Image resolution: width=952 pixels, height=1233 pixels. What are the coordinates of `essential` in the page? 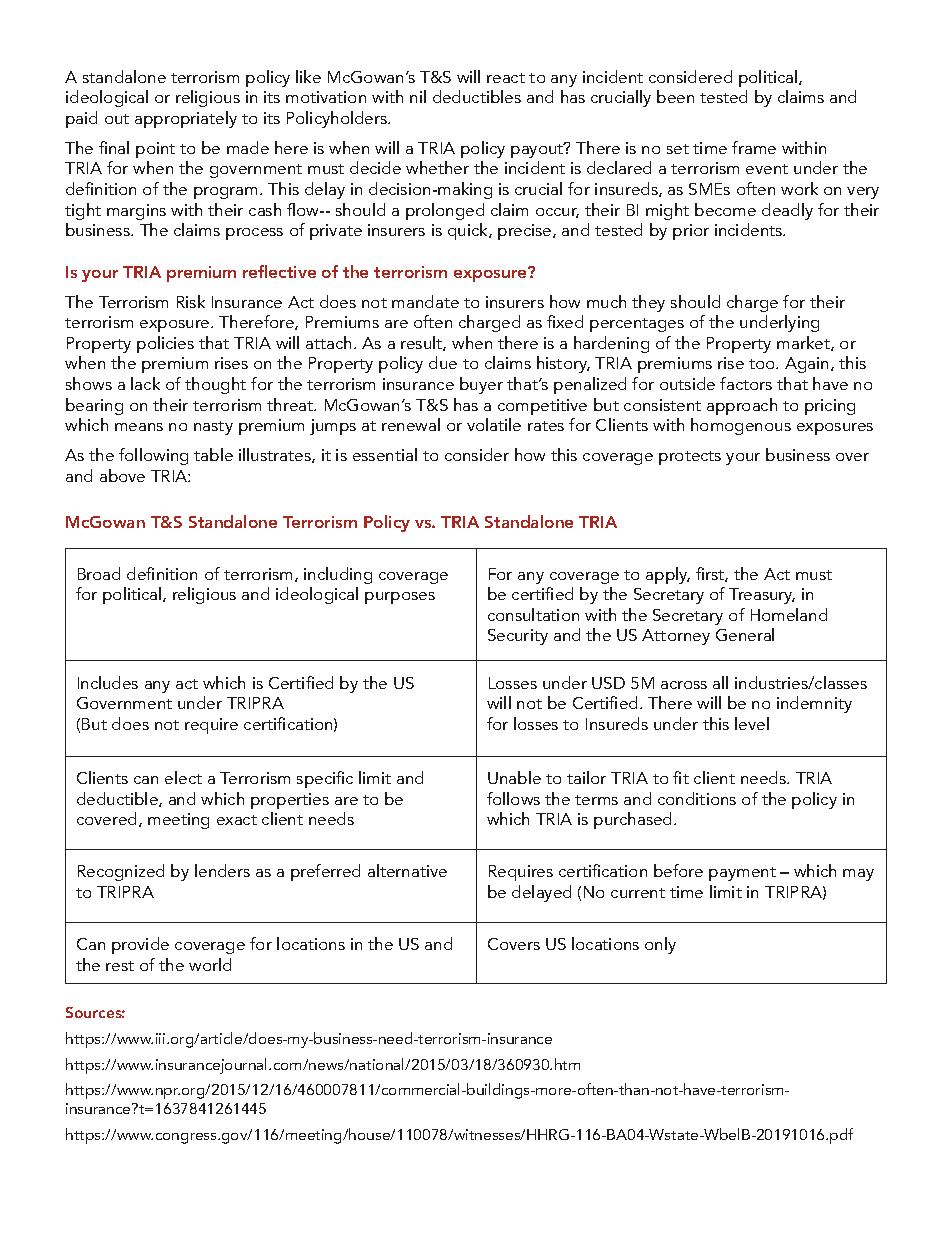 It's located at (385, 454).
